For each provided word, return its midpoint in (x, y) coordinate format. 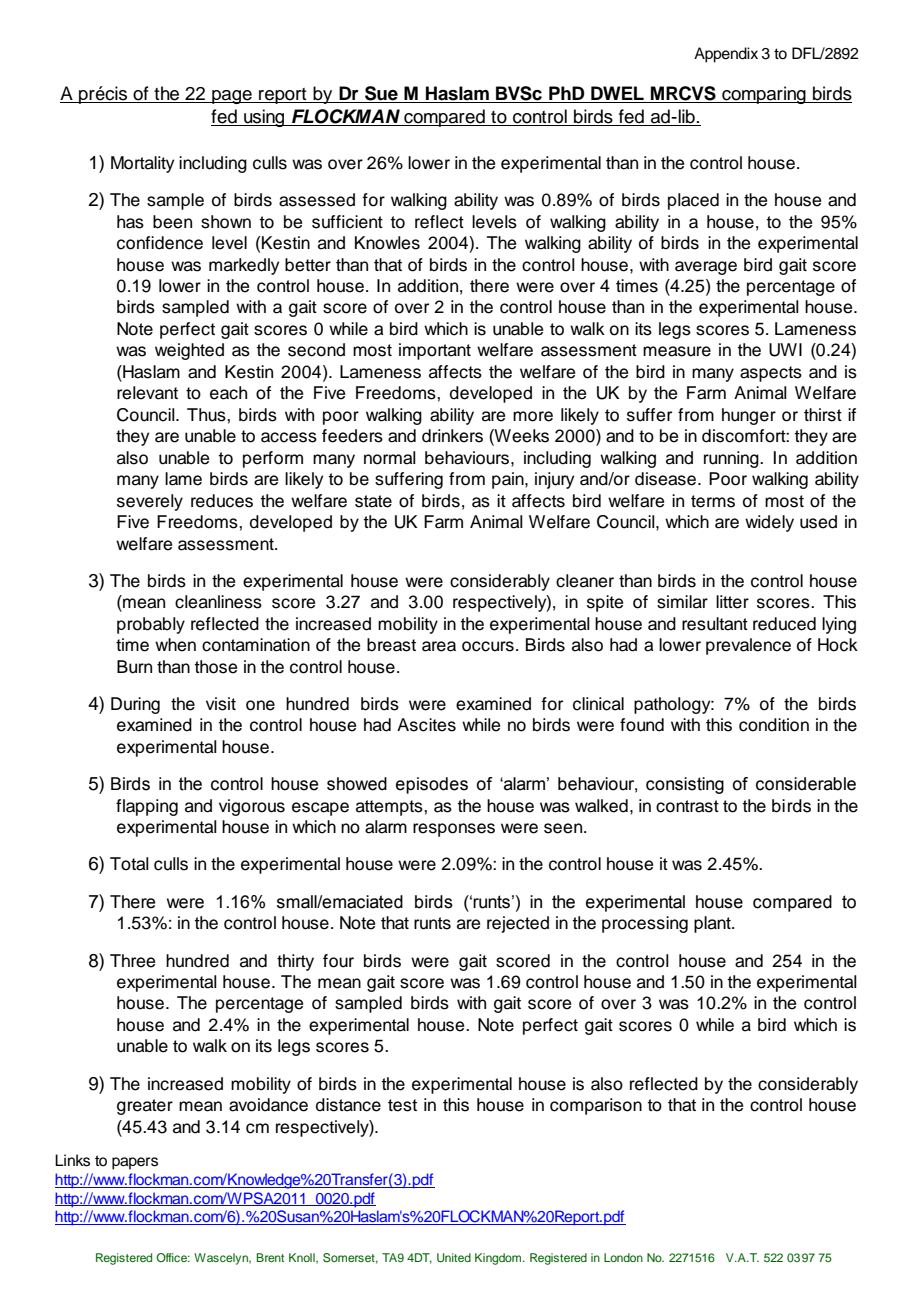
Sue (381, 94)
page (232, 97)
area (439, 646)
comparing (764, 95)
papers (135, 1163)
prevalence (748, 646)
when (175, 645)
